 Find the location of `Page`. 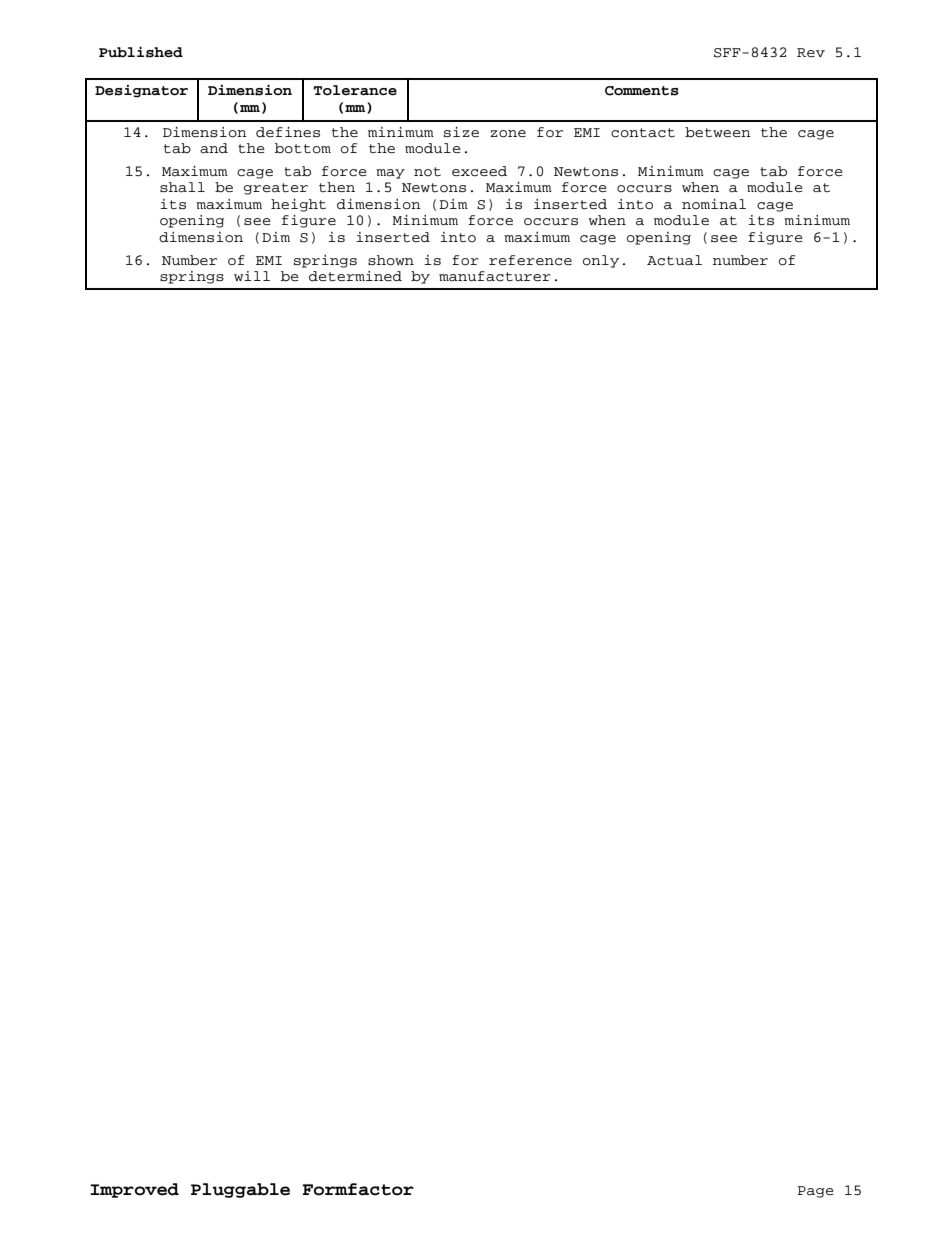

Page is located at coordinates (816, 1192).
